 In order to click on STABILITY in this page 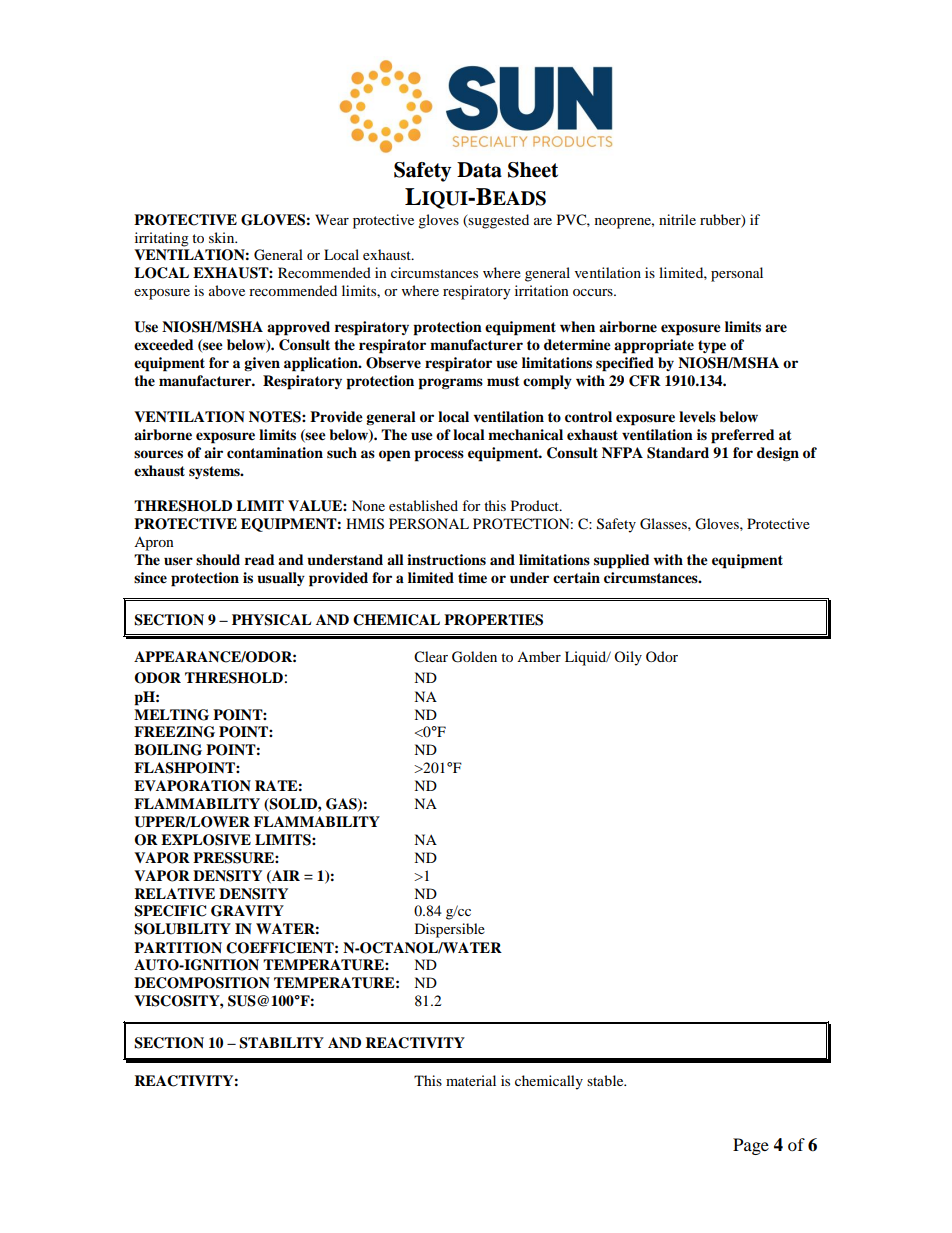, I will do `click(281, 1043)`.
